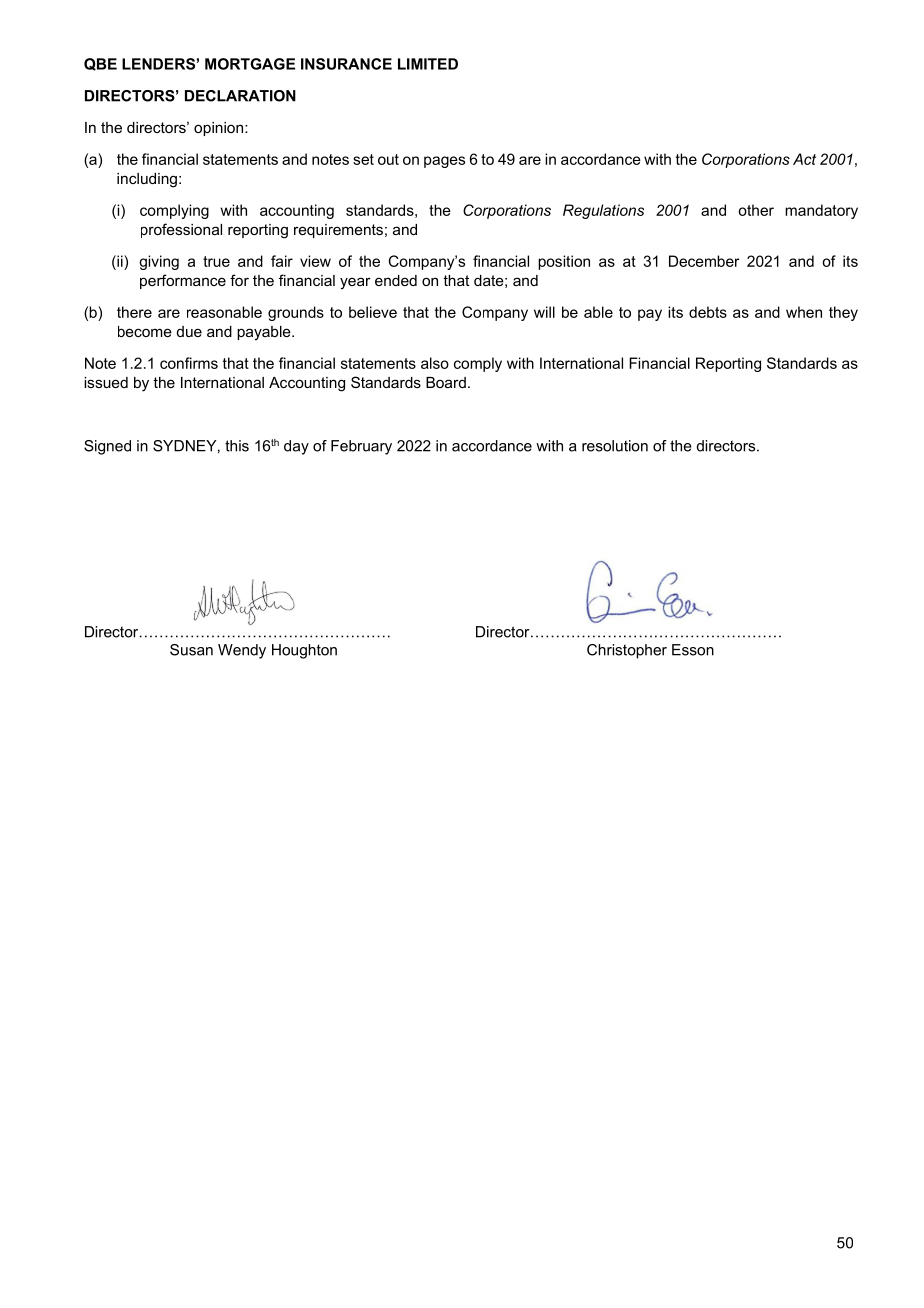 The image size is (924, 1308). What do you see at coordinates (704, 261) in the document?
I see `December` at bounding box center [704, 261].
